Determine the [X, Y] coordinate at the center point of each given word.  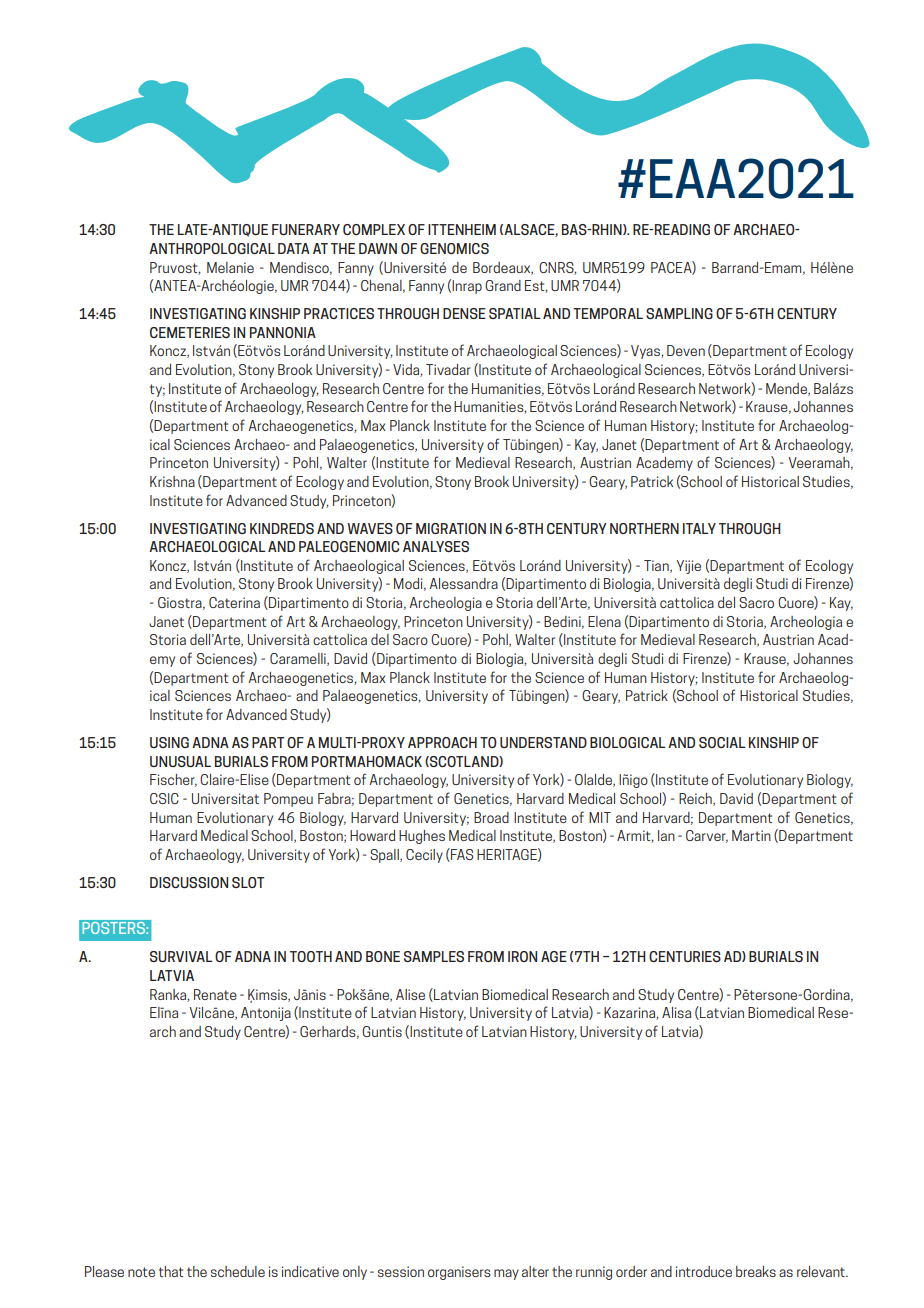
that [171, 1271]
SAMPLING [679, 313]
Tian [657, 566]
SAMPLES [434, 956]
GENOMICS [454, 248]
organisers [459, 1273]
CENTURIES [685, 956]
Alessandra [463, 583]
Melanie [230, 267]
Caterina [234, 602]
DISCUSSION [189, 882]
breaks [756, 1271]
